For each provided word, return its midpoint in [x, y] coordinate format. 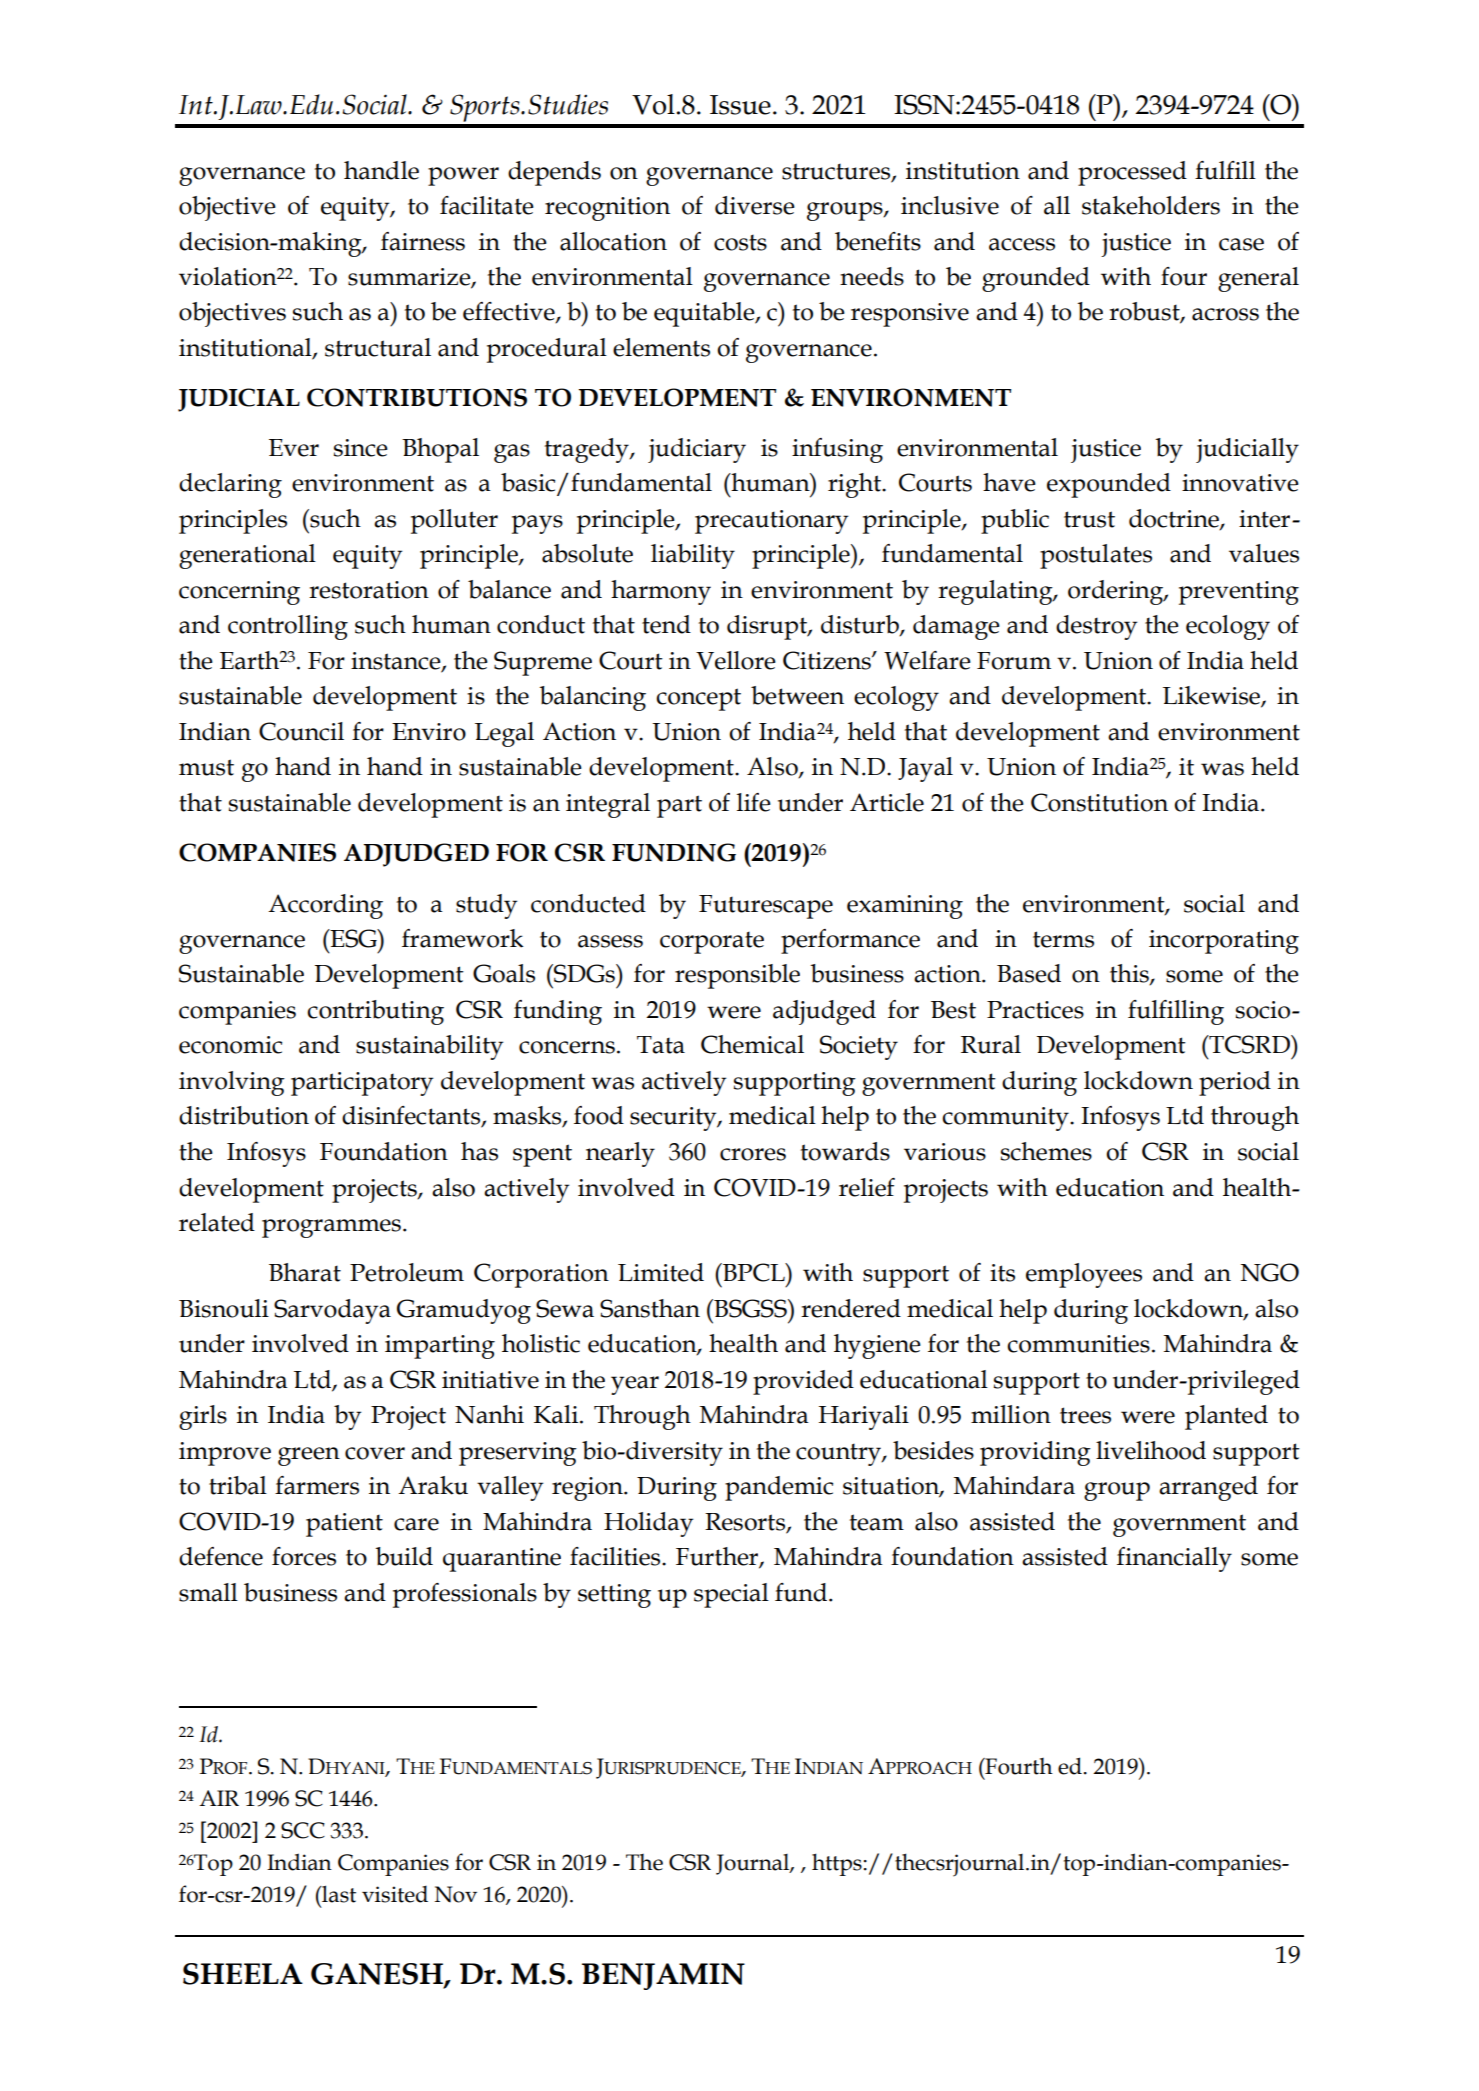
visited [395, 1894]
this [1130, 974]
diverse [755, 205]
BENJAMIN [663, 1976]
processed [1132, 173]
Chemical [752, 1044]
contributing [375, 1012]
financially [1174, 1559]
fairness [423, 241]
